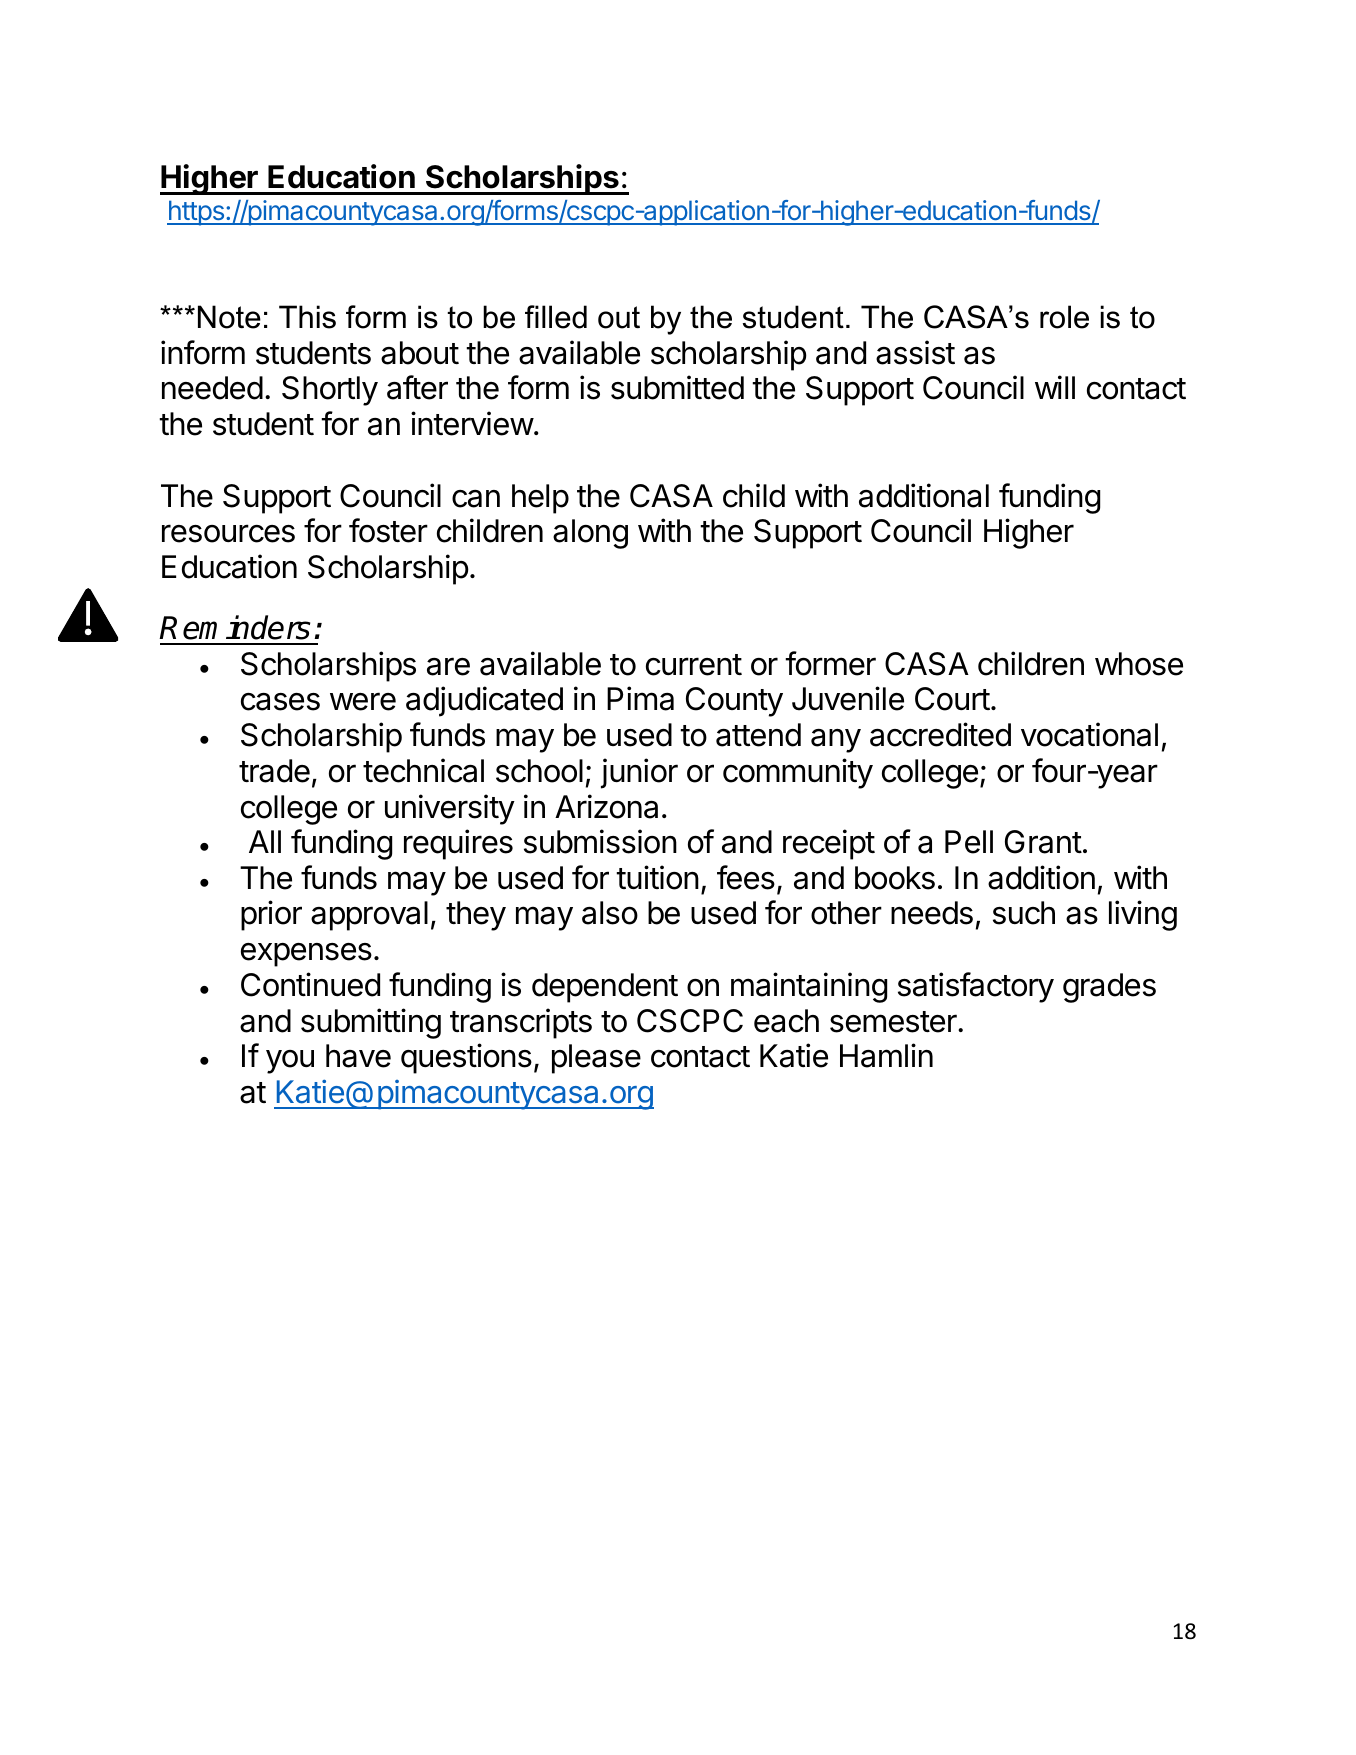 The image size is (1356, 1755). I want to click on submitted, so click(677, 387).
